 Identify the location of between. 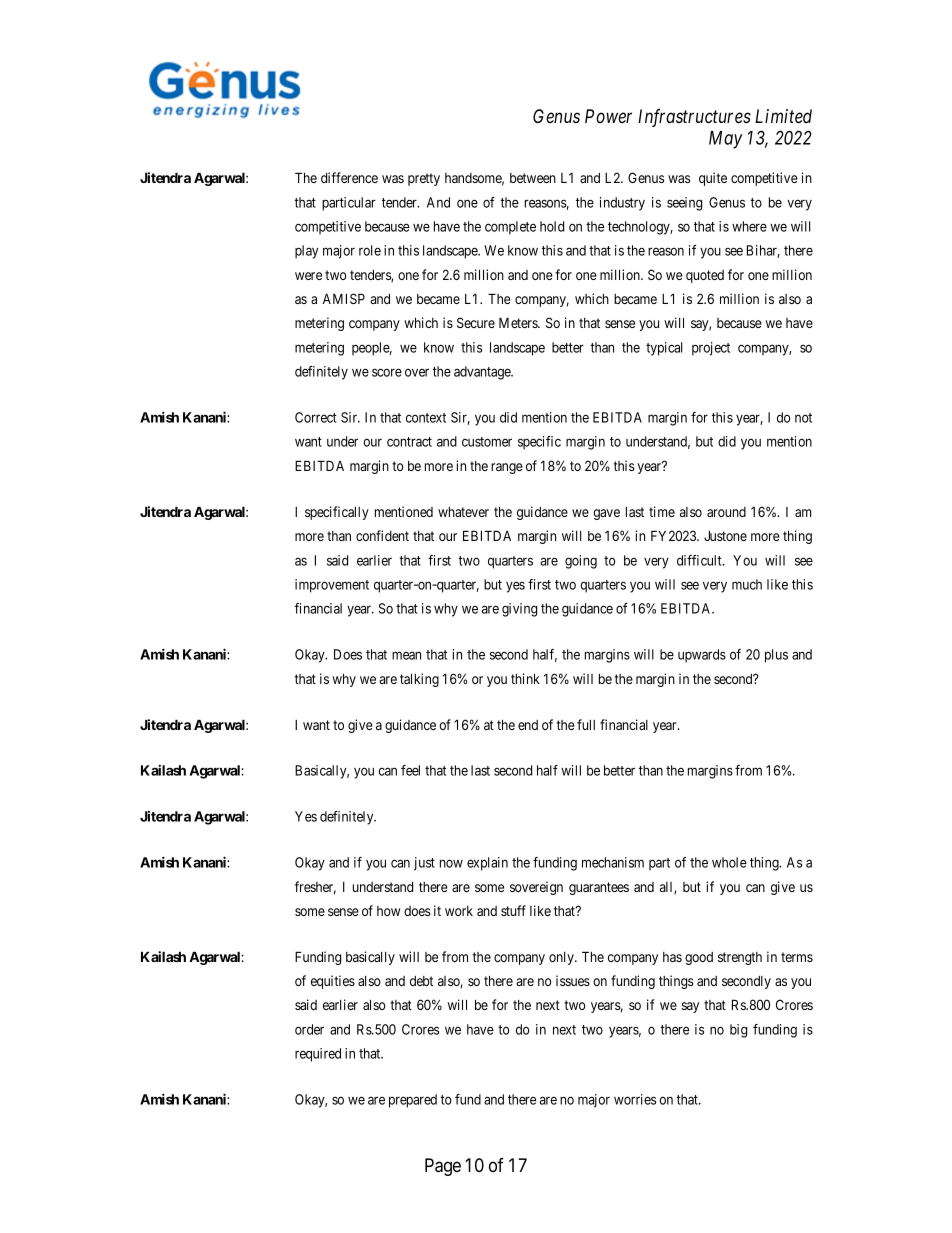
(533, 178).
